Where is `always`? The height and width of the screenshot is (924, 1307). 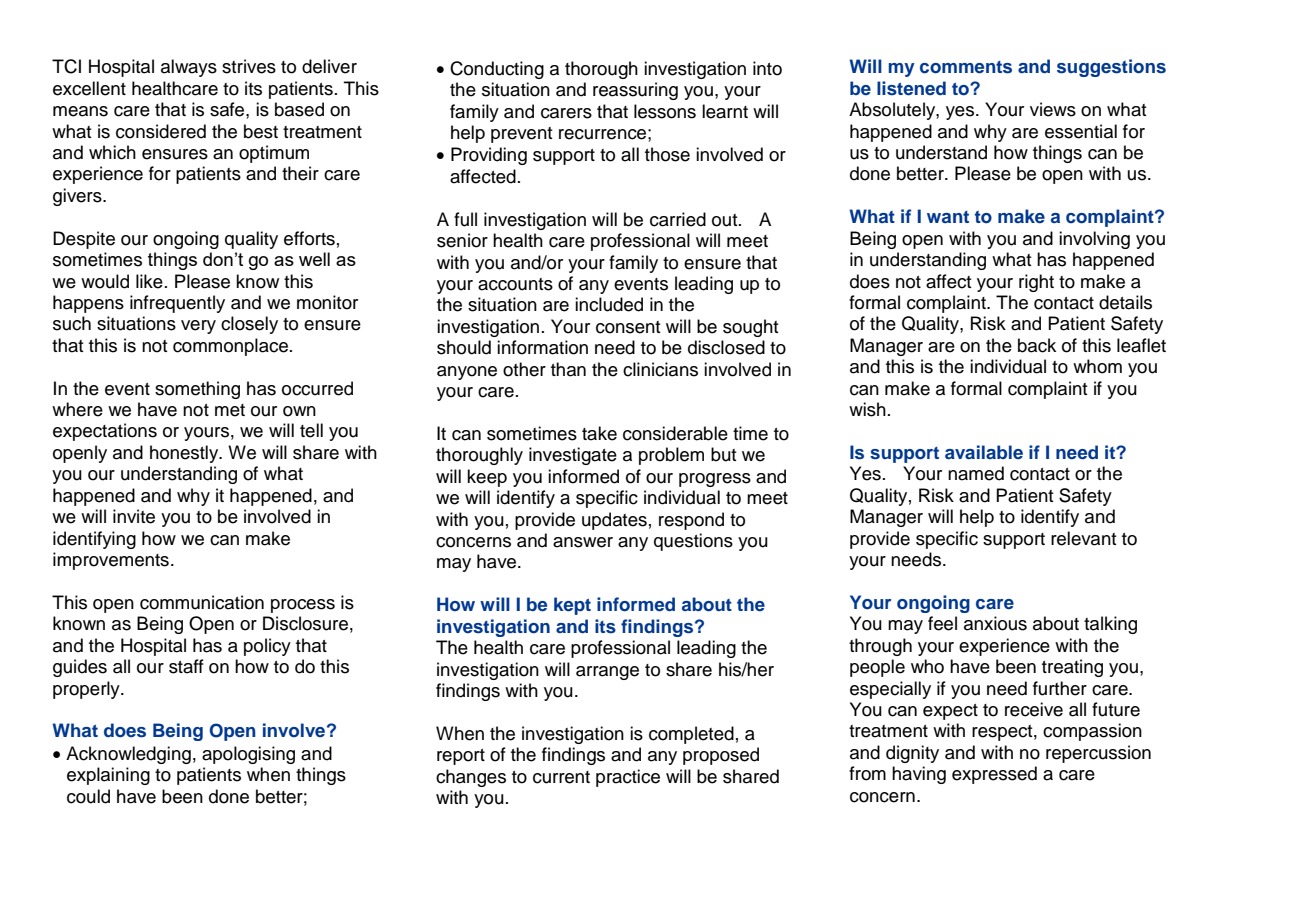
always is located at coordinates (189, 68).
